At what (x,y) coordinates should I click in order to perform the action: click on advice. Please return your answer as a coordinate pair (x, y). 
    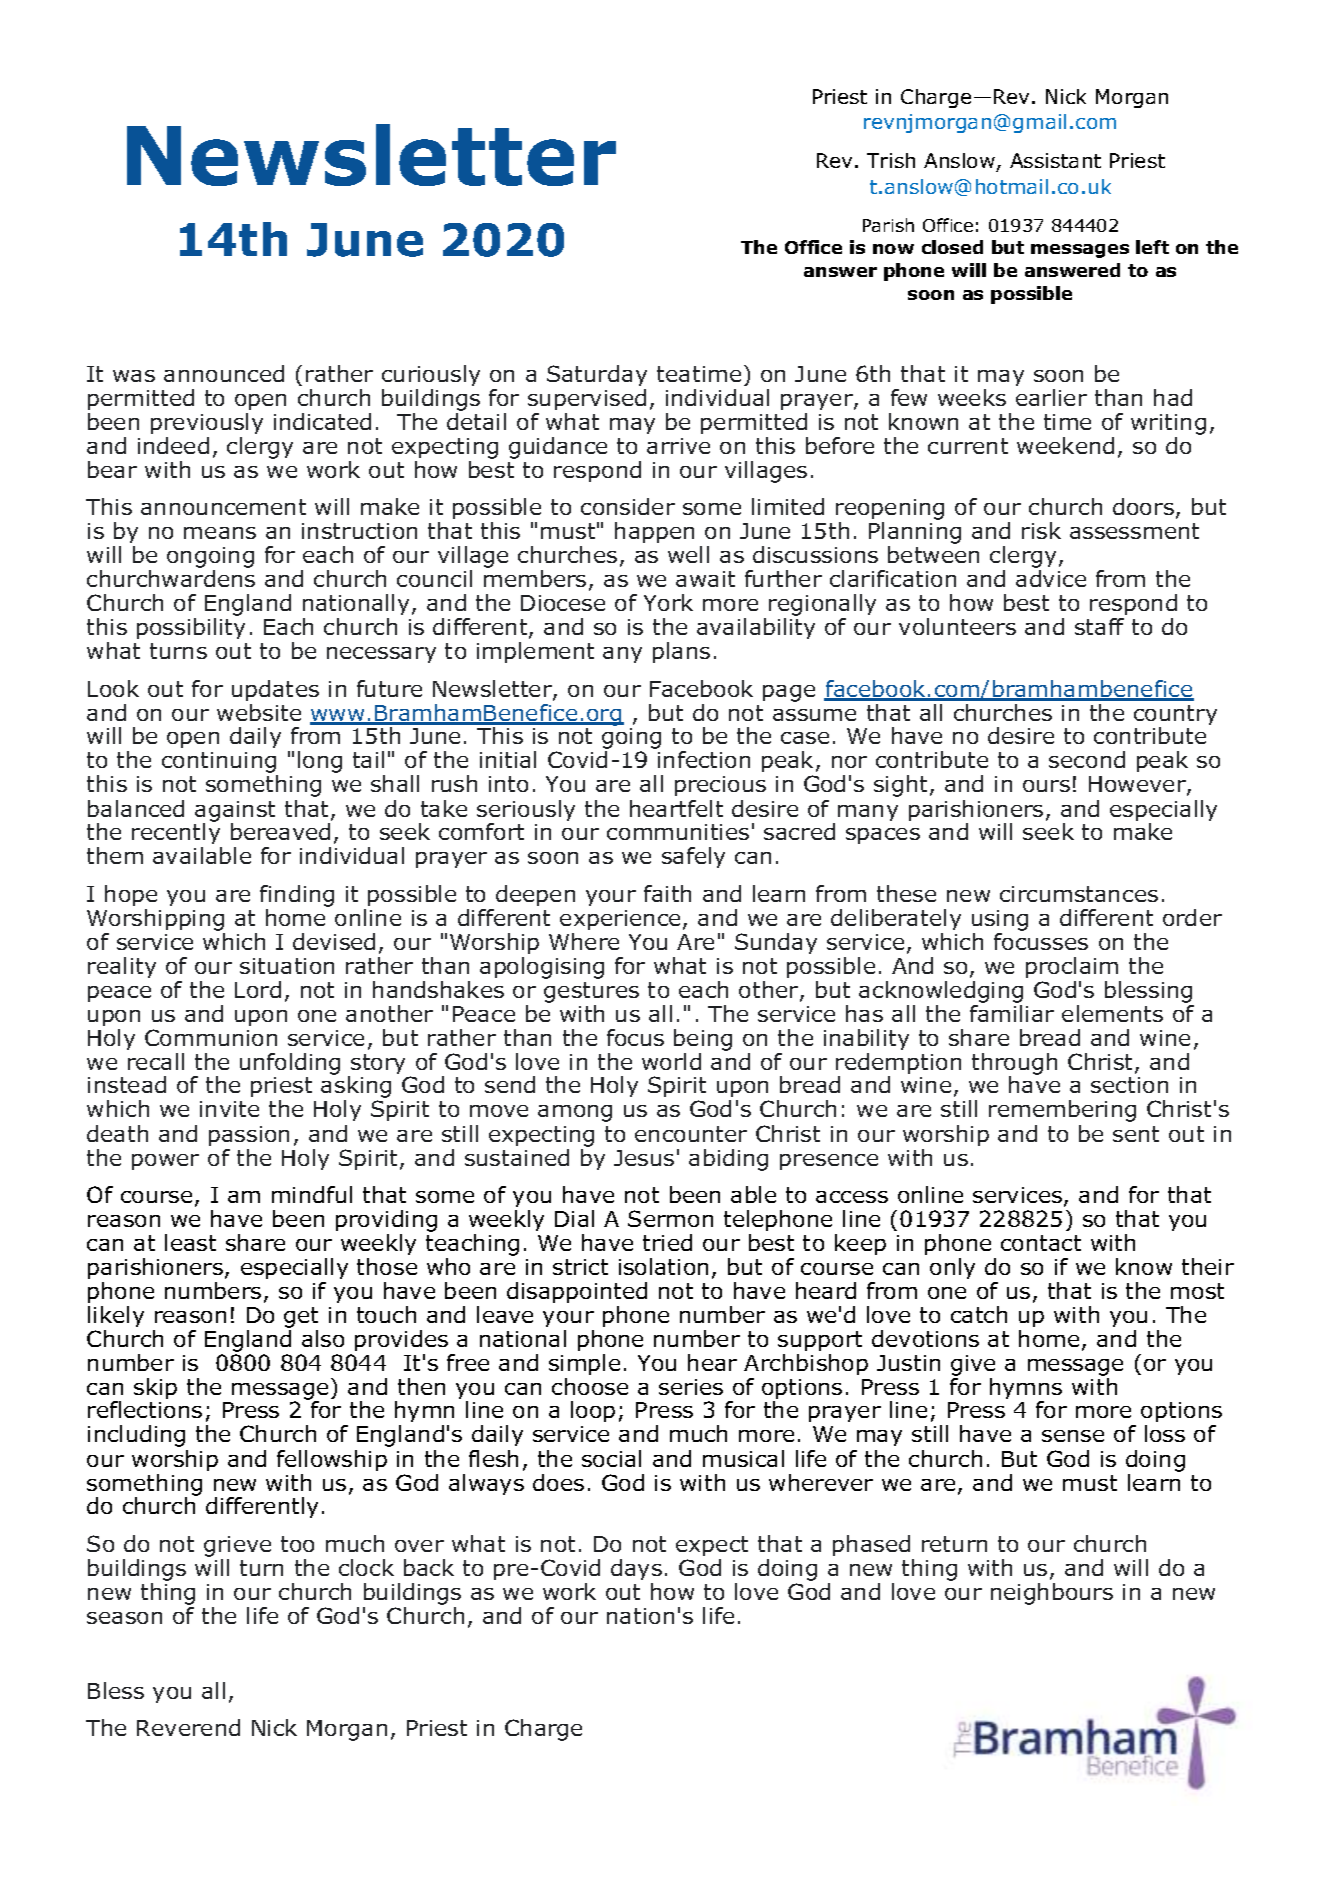
    Looking at the image, I should click on (1051, 578).
